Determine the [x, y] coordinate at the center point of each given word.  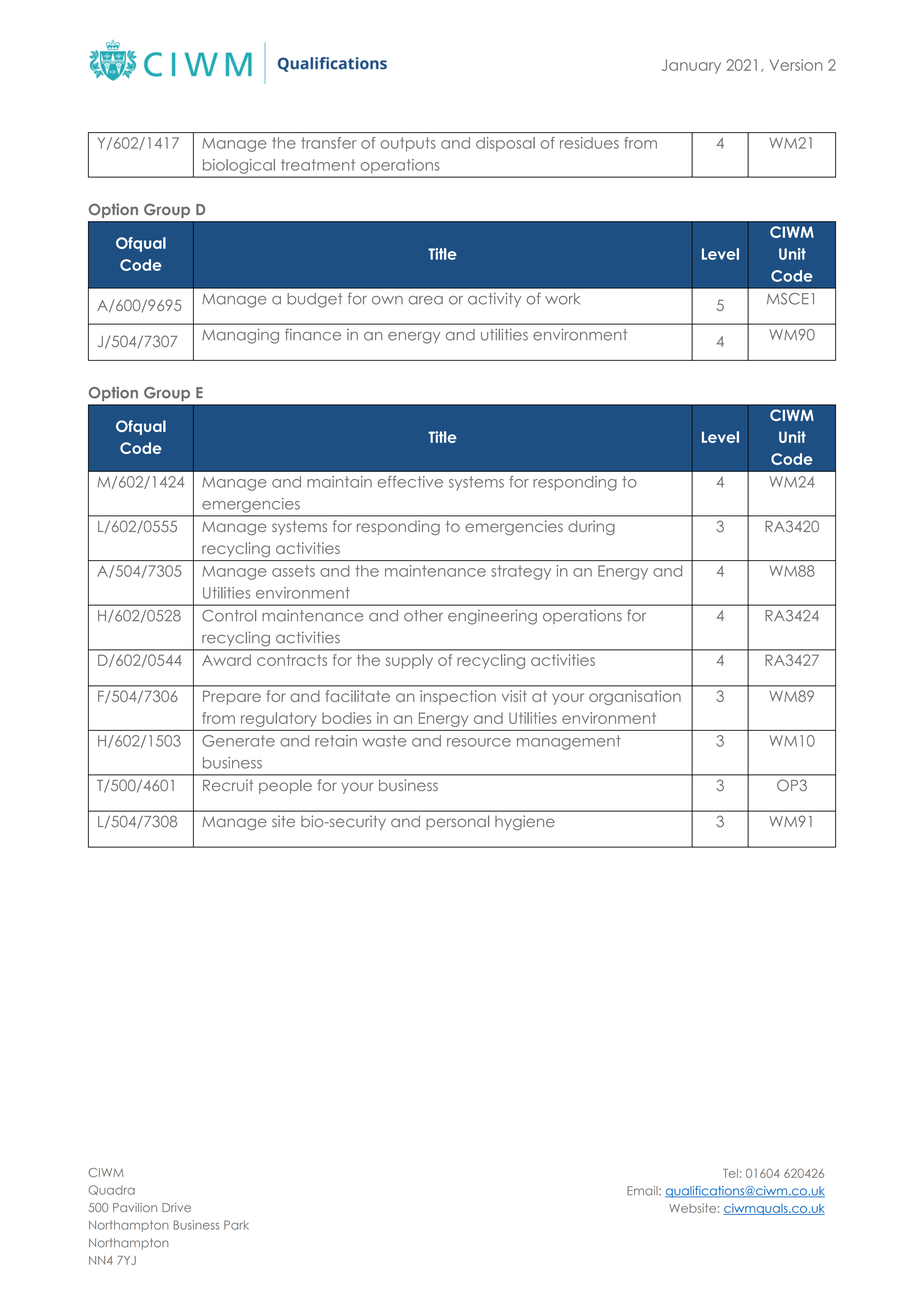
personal [457, 822]
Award [226, 660]
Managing [240, 336]
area [426, 300]
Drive [176, 1207]
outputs [408, 144]
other [423, 616]
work [562, 299]
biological [239, 166]
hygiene [525, 823]
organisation [635, 697]
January [691, 66]
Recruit [228, 785]
